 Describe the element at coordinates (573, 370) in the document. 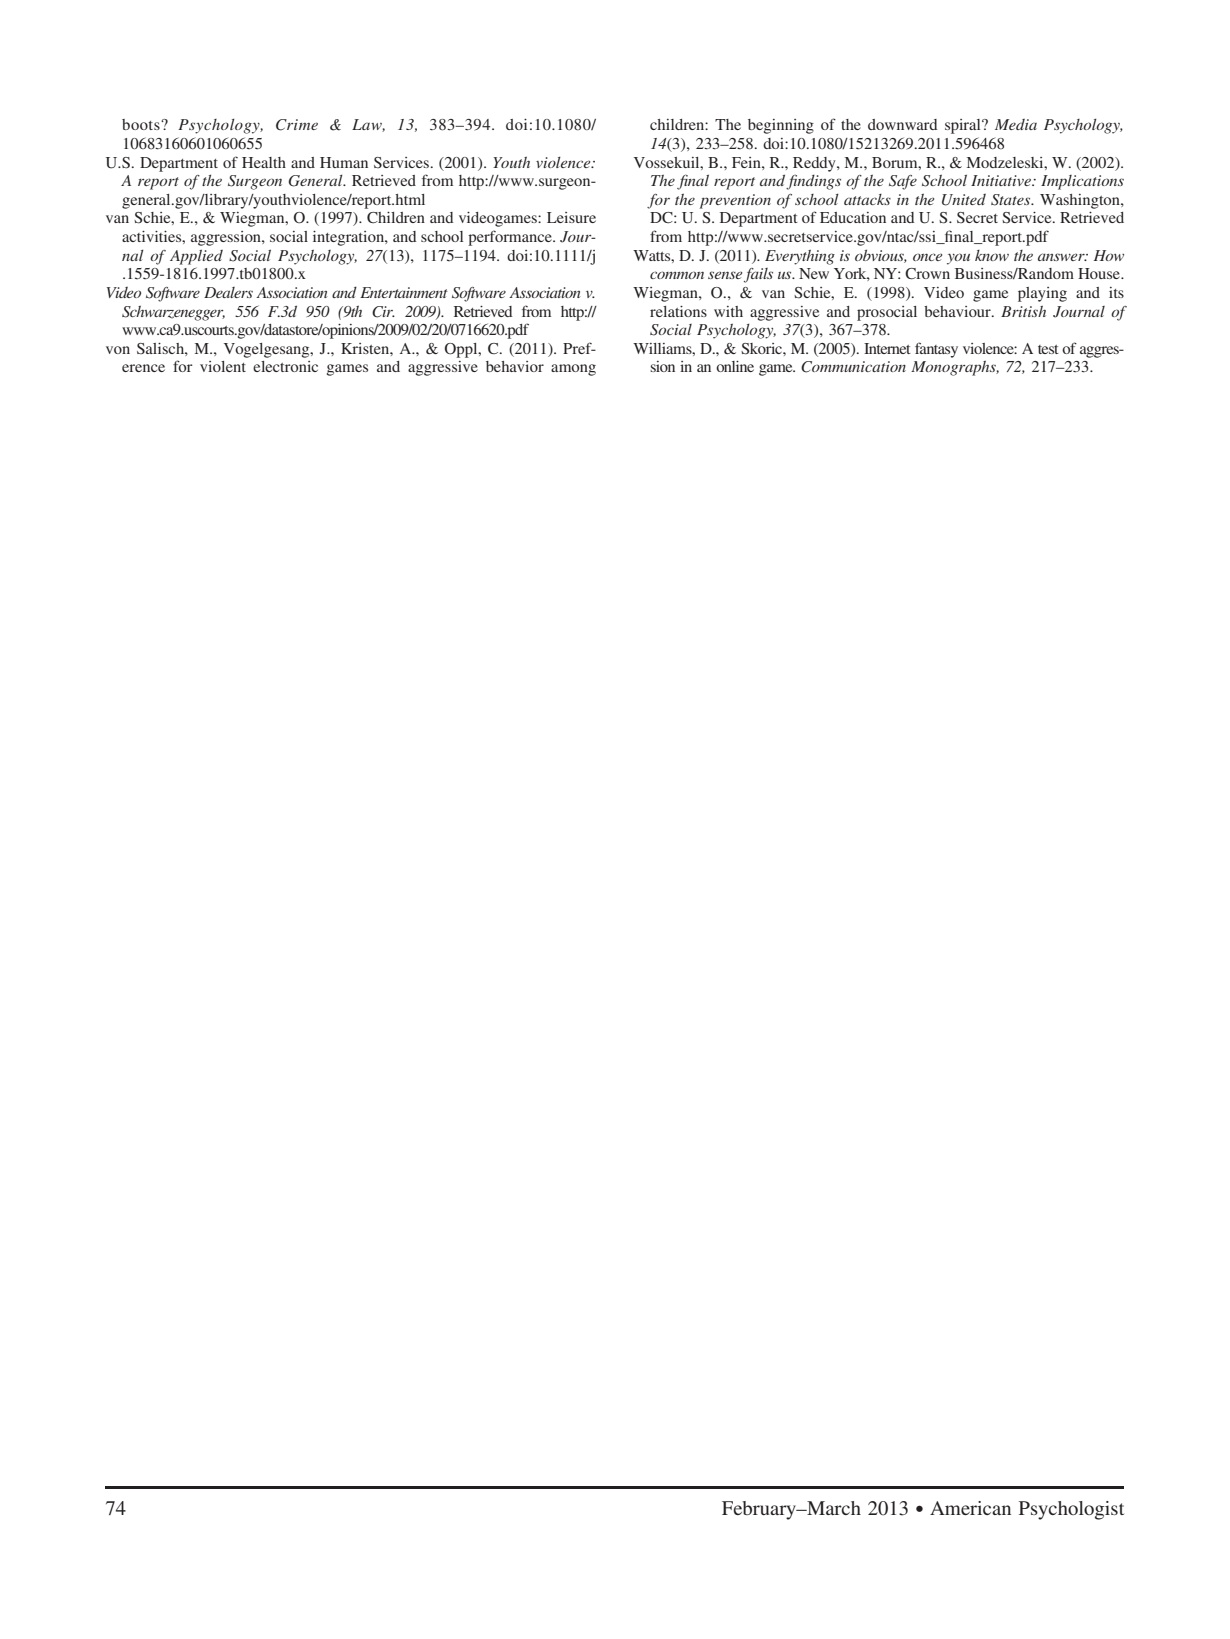

I see `among` at that location.
